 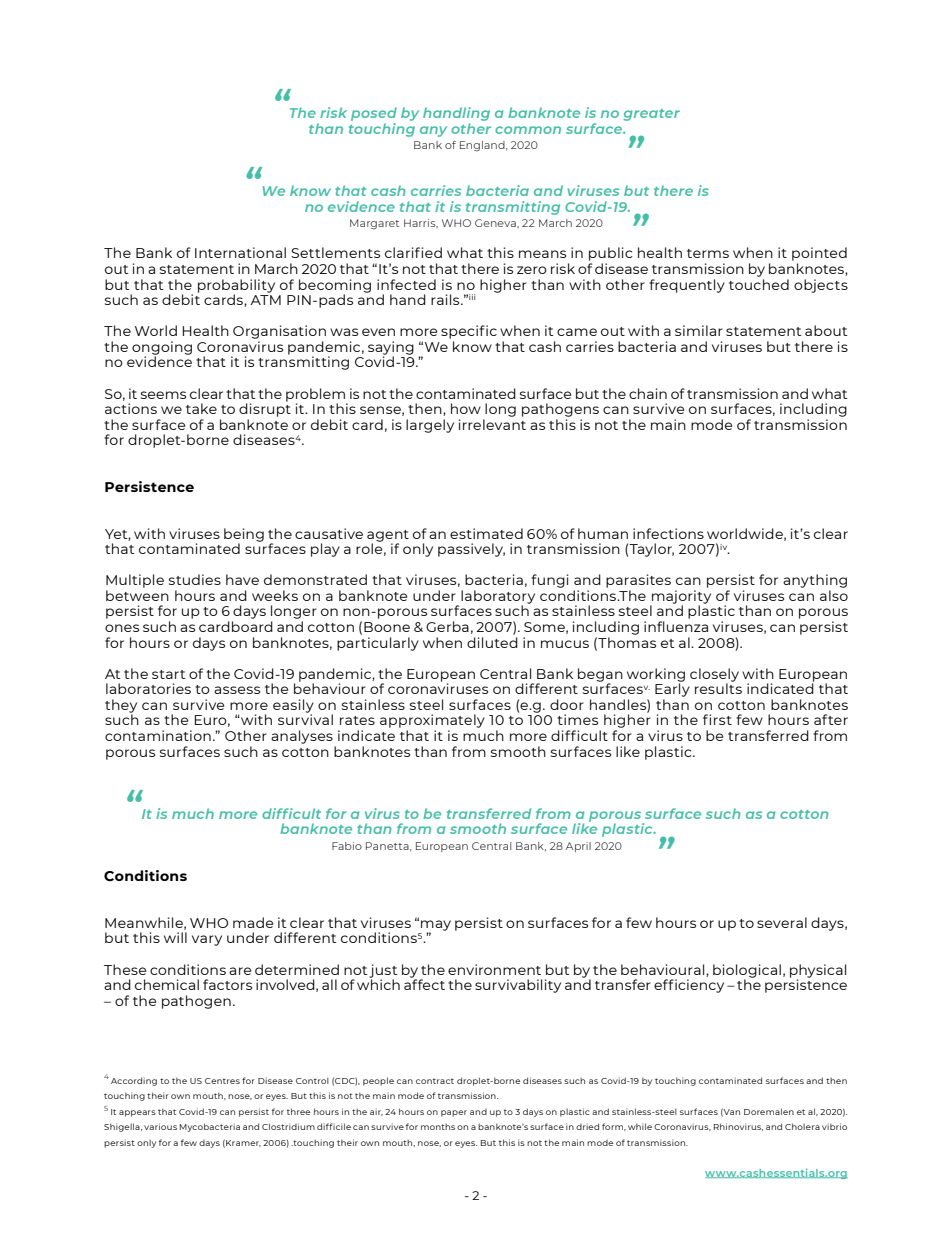 I want to click on made, so click(x=253, y=922).
